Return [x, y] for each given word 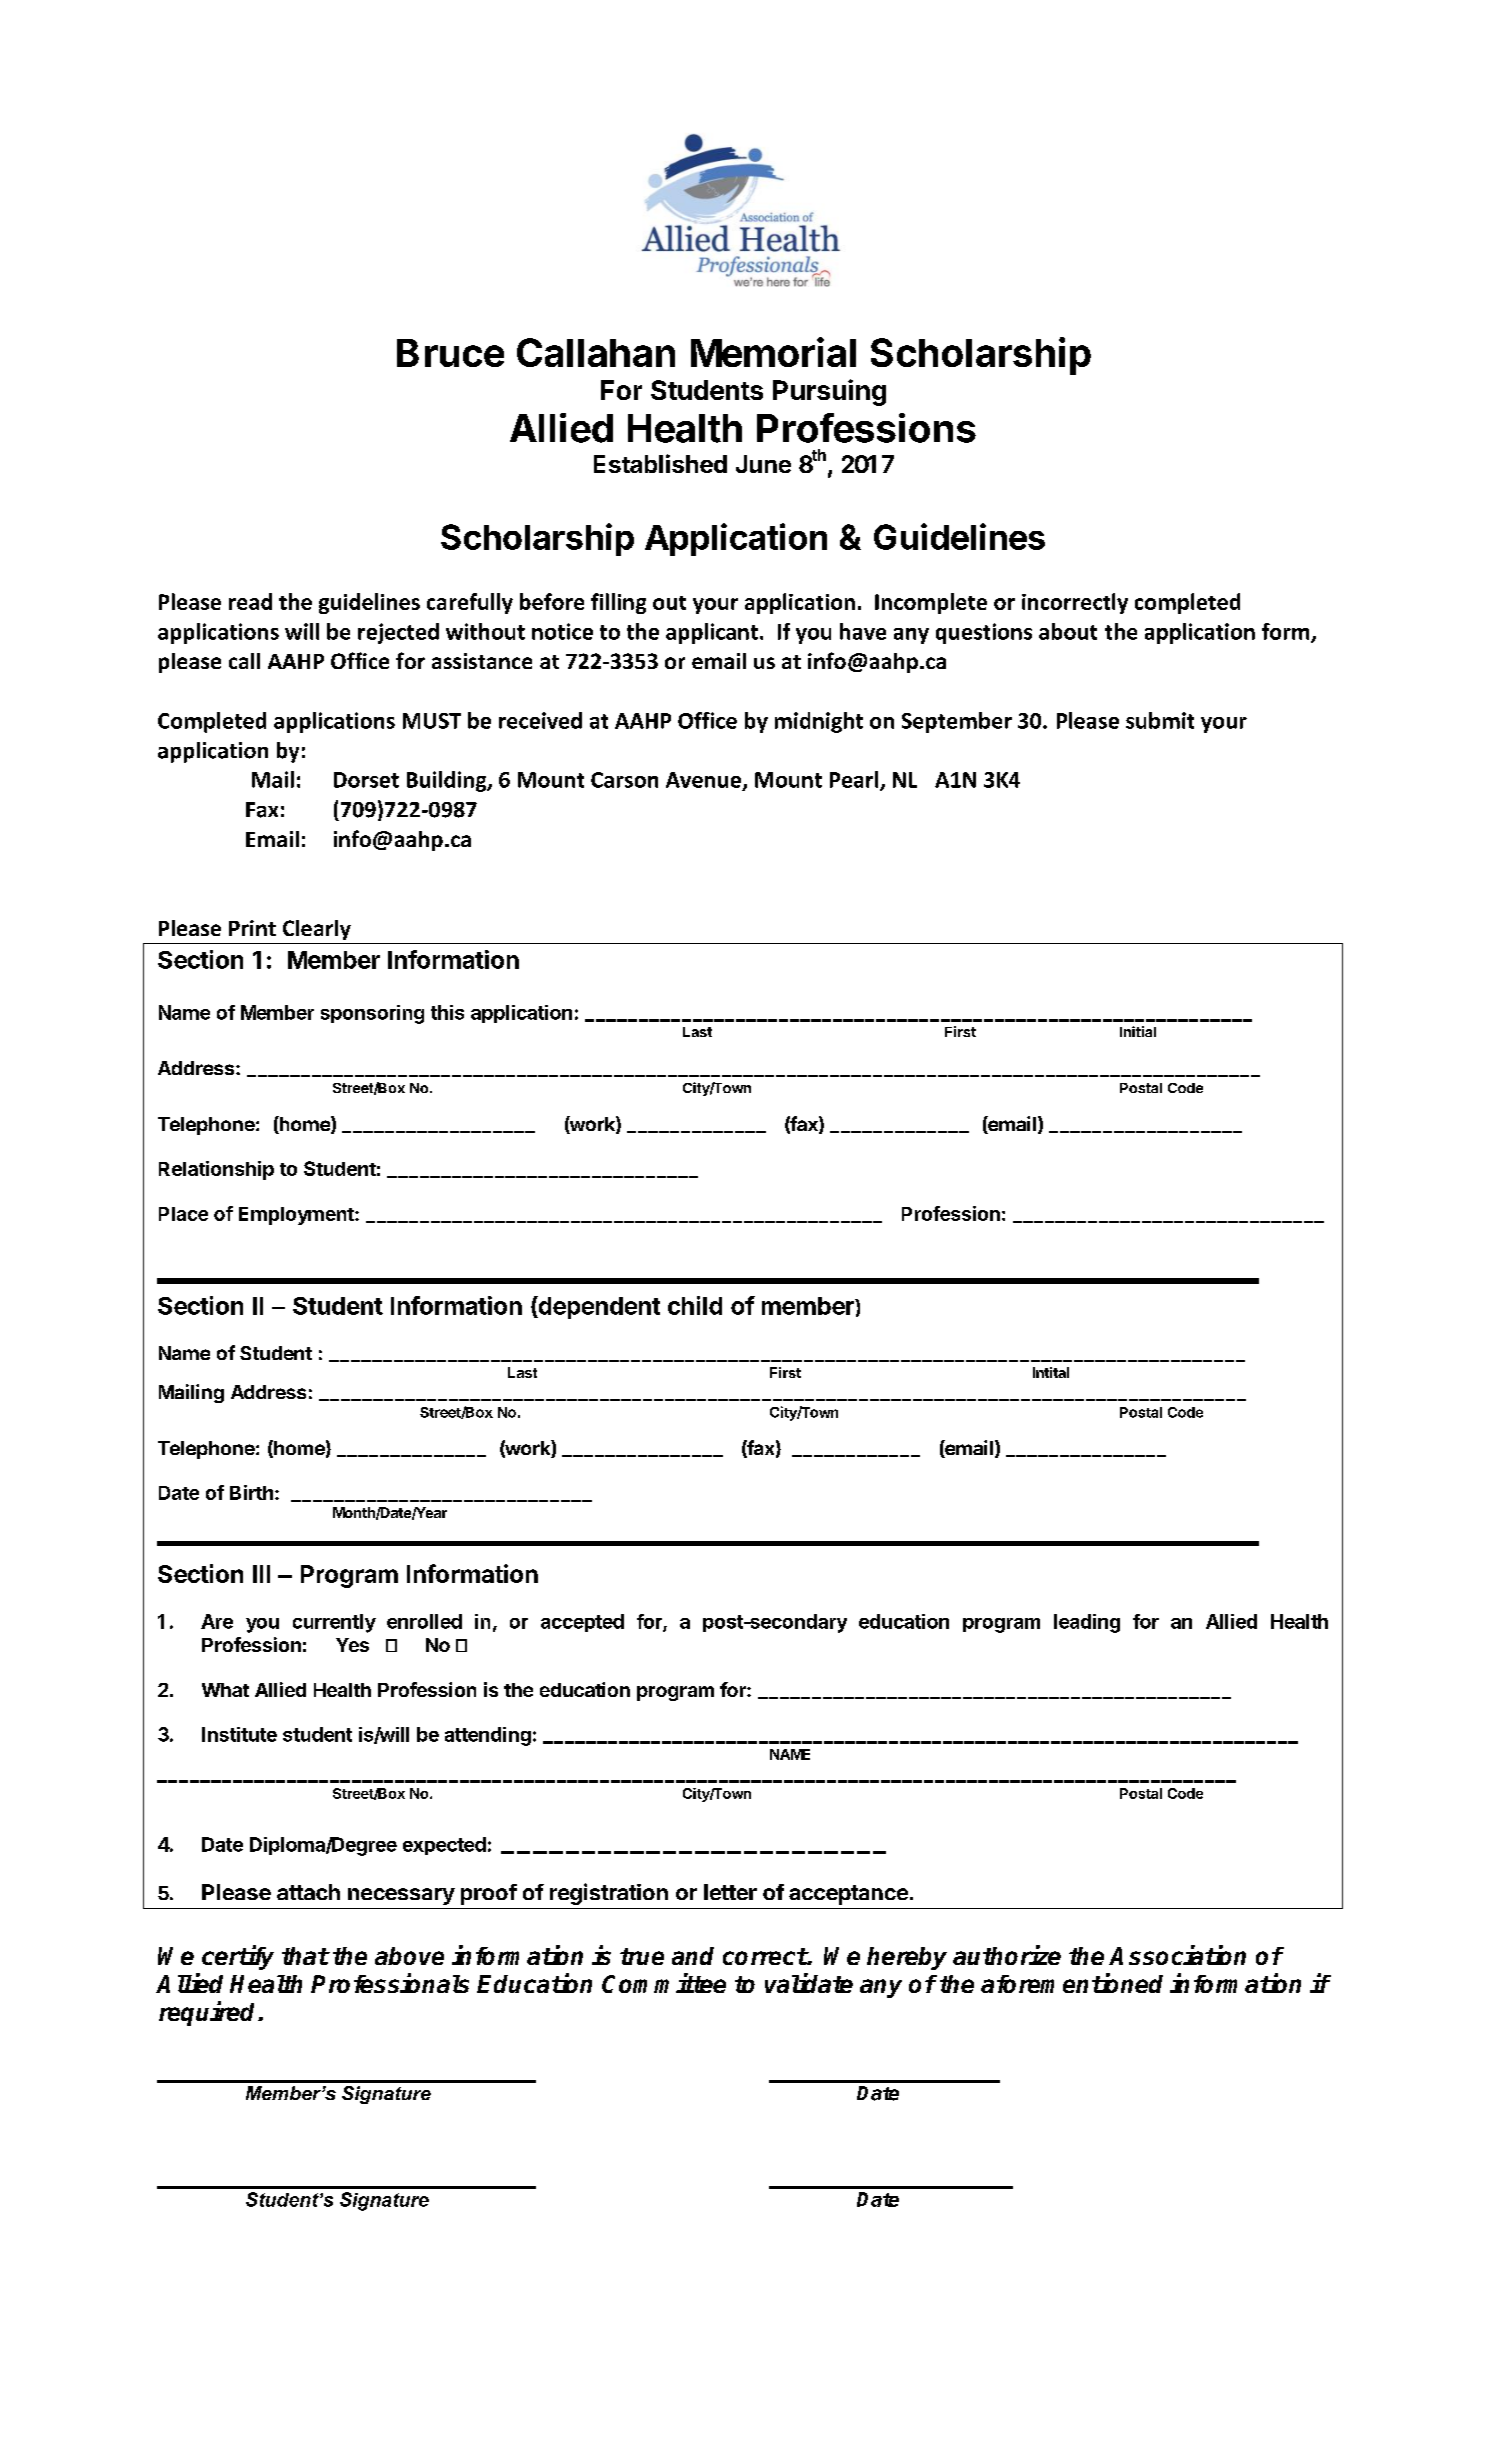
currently [334, 1623]
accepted [582, 1623]
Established [660, 463]
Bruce [450, 353]
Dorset [366, 780]
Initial [1138, 1031]
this [447, 1012]
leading [1087, 1623]
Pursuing [829, 392]
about [1068, 631]
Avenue [703, 780]
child [695, 1305]
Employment [297, 1216]
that [305, 1956]
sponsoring [372, 1014]
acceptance [848, 1895]
